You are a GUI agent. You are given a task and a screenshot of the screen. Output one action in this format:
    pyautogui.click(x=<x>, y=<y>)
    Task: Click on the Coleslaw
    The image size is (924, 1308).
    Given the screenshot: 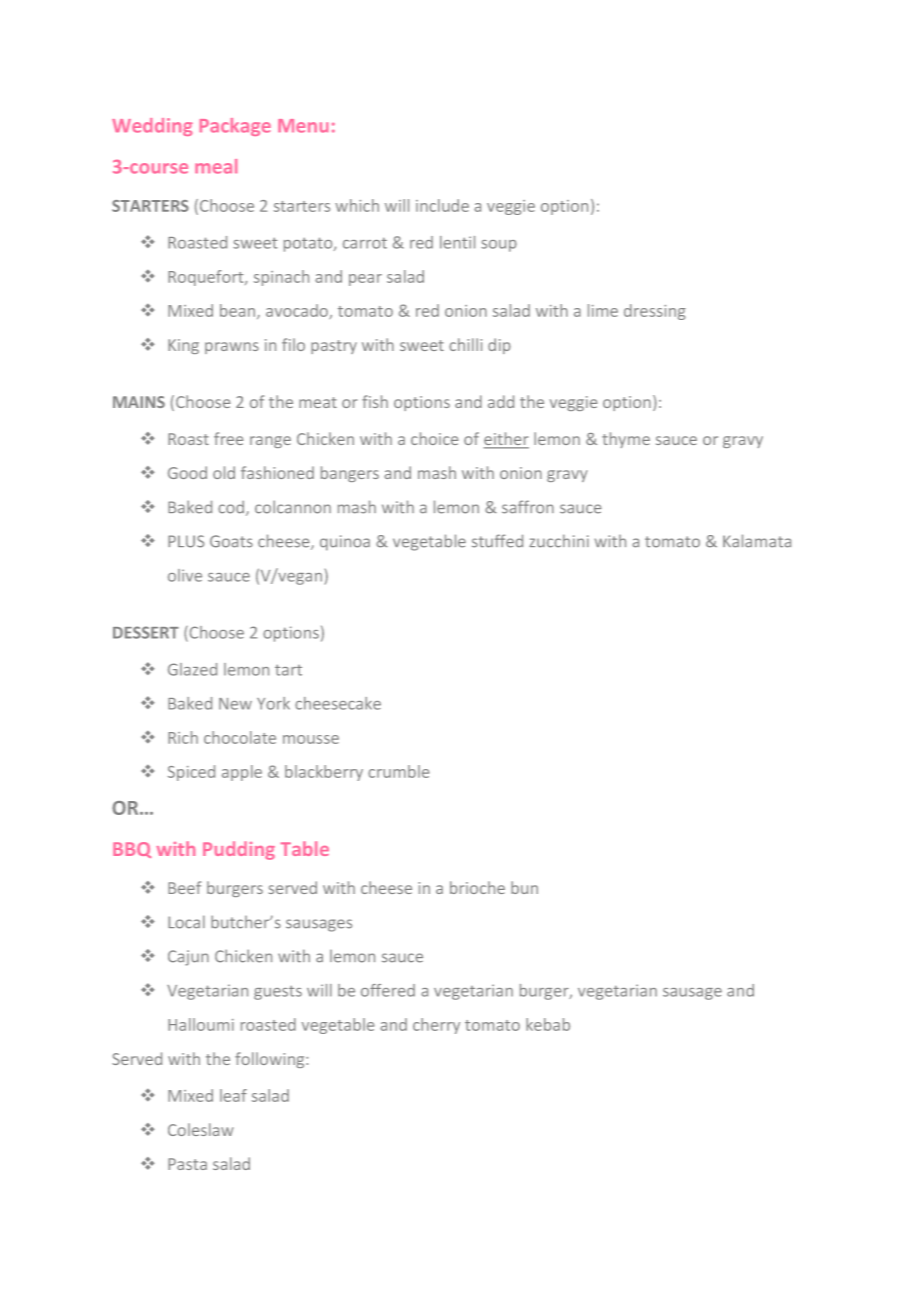 What is the action you would take?
    pyautogui.click(x=200, y=1129)
